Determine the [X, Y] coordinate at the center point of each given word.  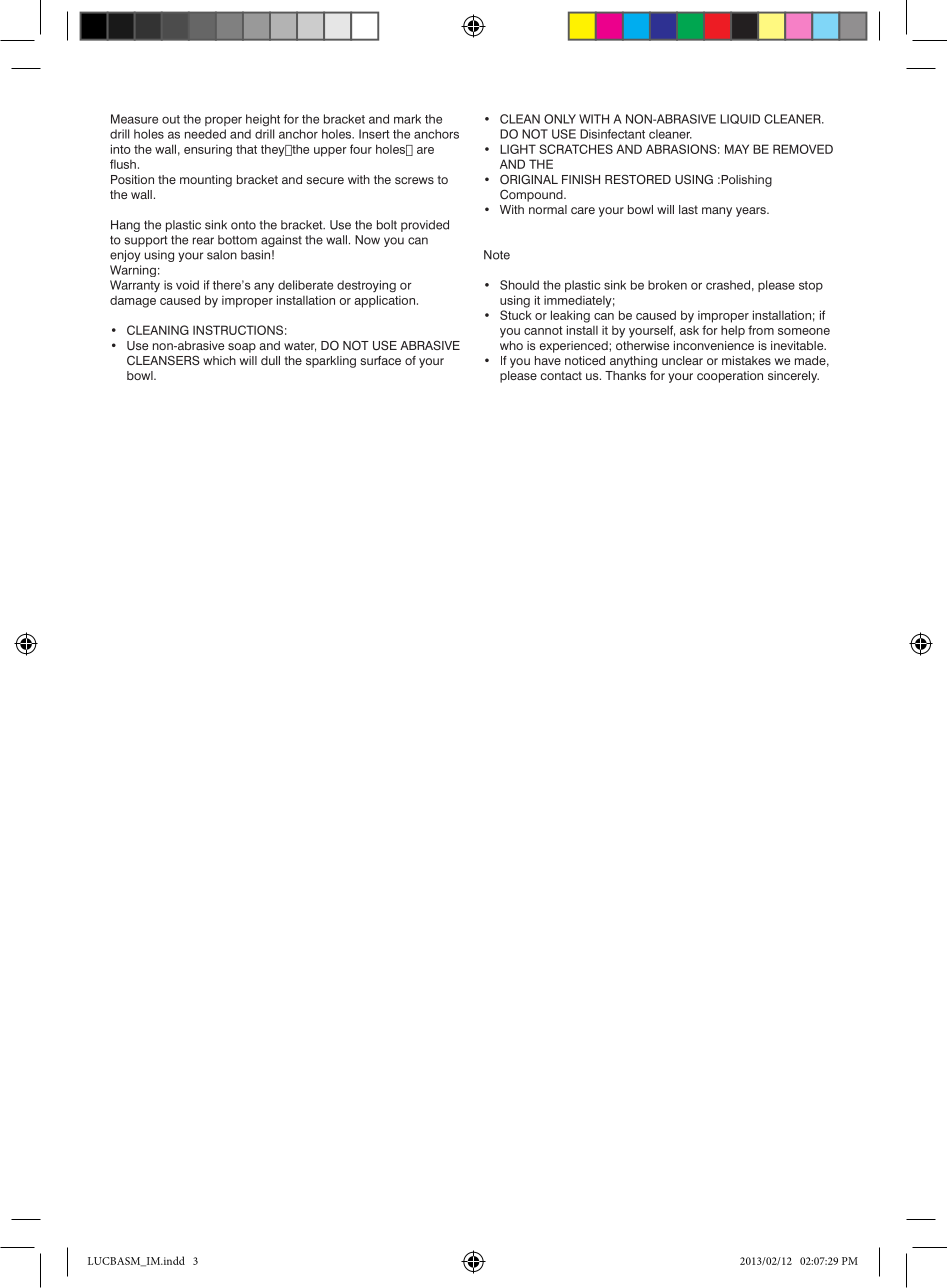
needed [205, 134]
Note [497, 255]
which [219, 360]
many [717, 212]
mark [407, 119]
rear [203, 241]
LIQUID [740, 119]
